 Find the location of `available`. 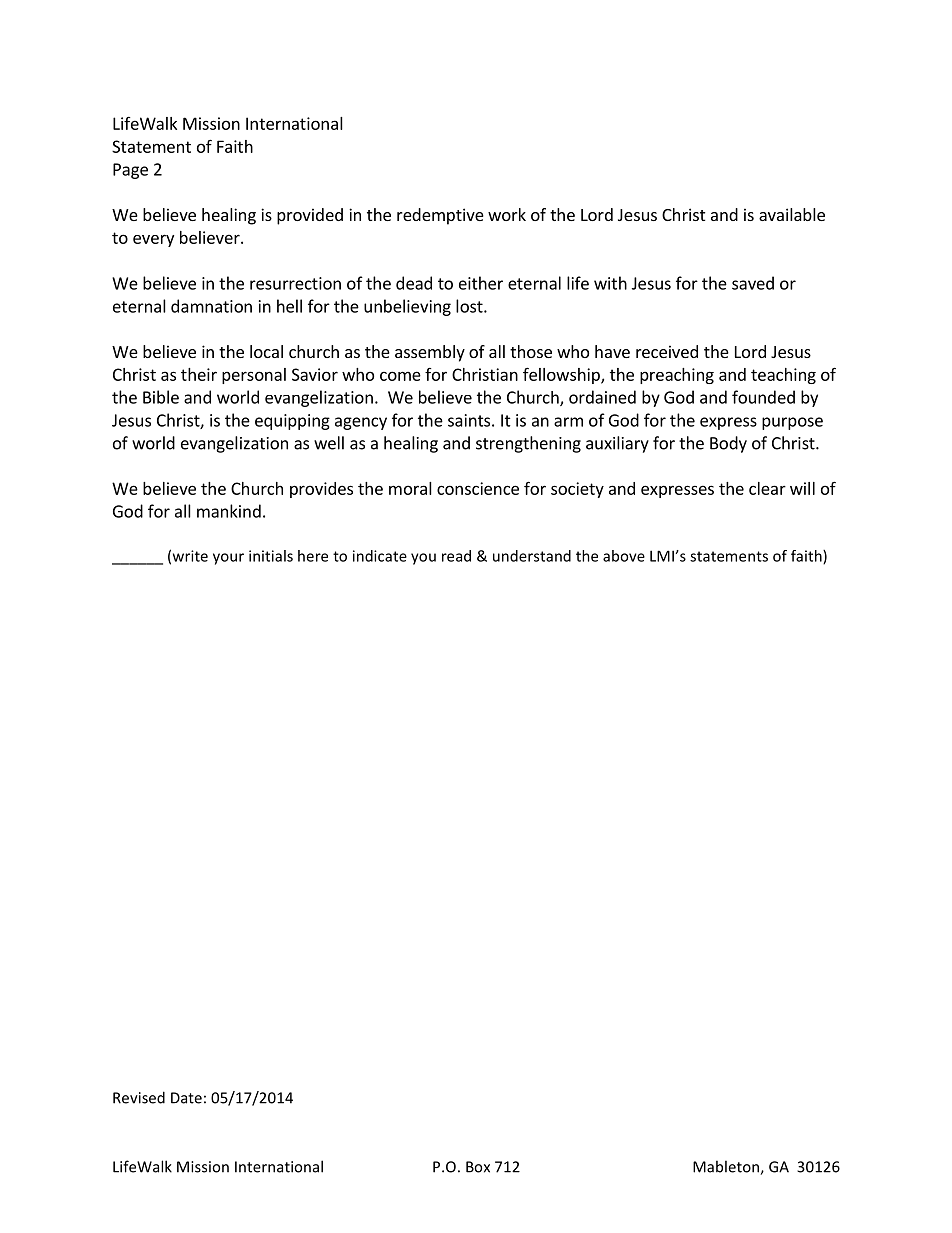

available is located at coordinates (792, 214).
